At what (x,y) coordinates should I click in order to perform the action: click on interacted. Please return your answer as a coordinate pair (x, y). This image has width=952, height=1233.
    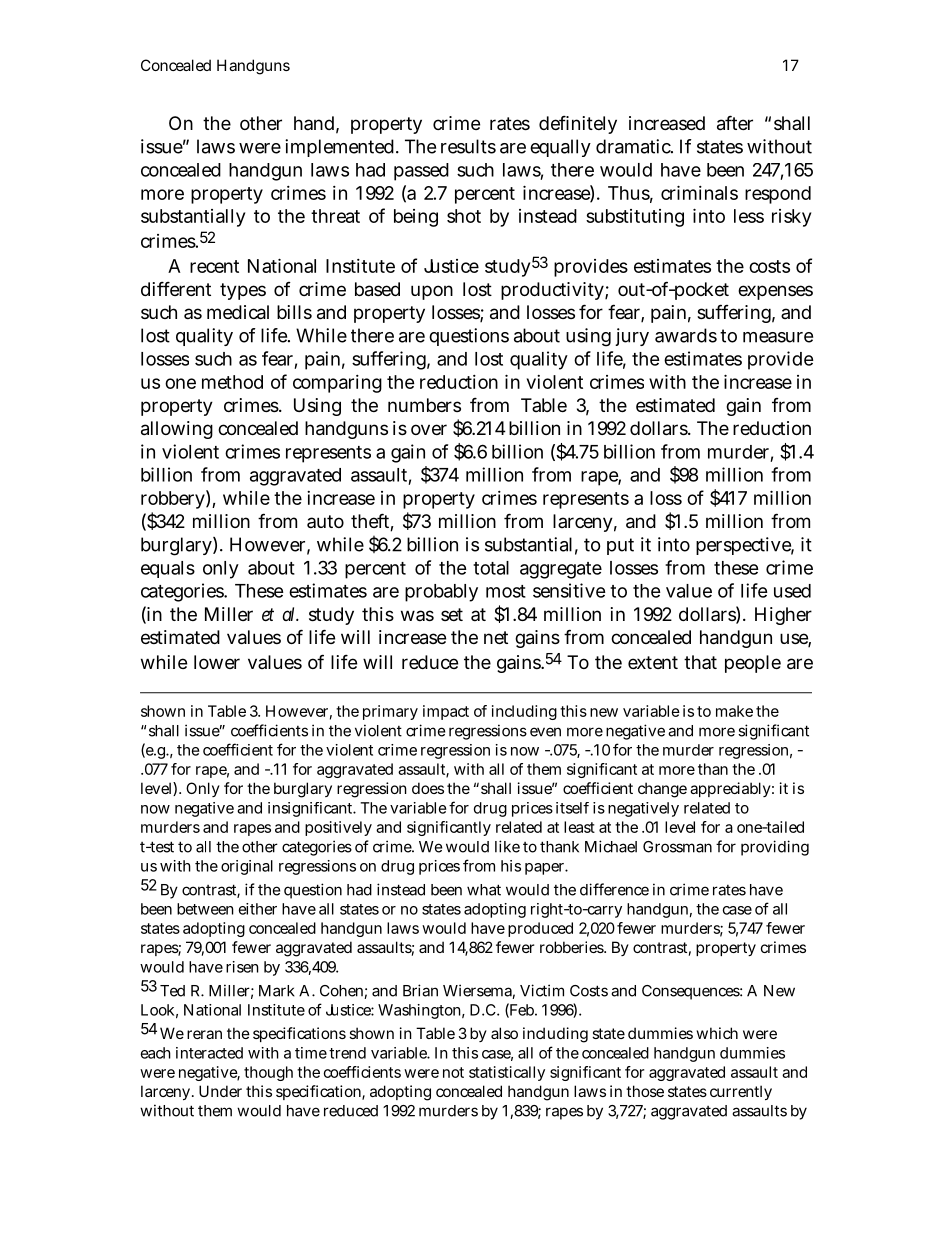
    Looking at the image, I should click on (209, 1053).
